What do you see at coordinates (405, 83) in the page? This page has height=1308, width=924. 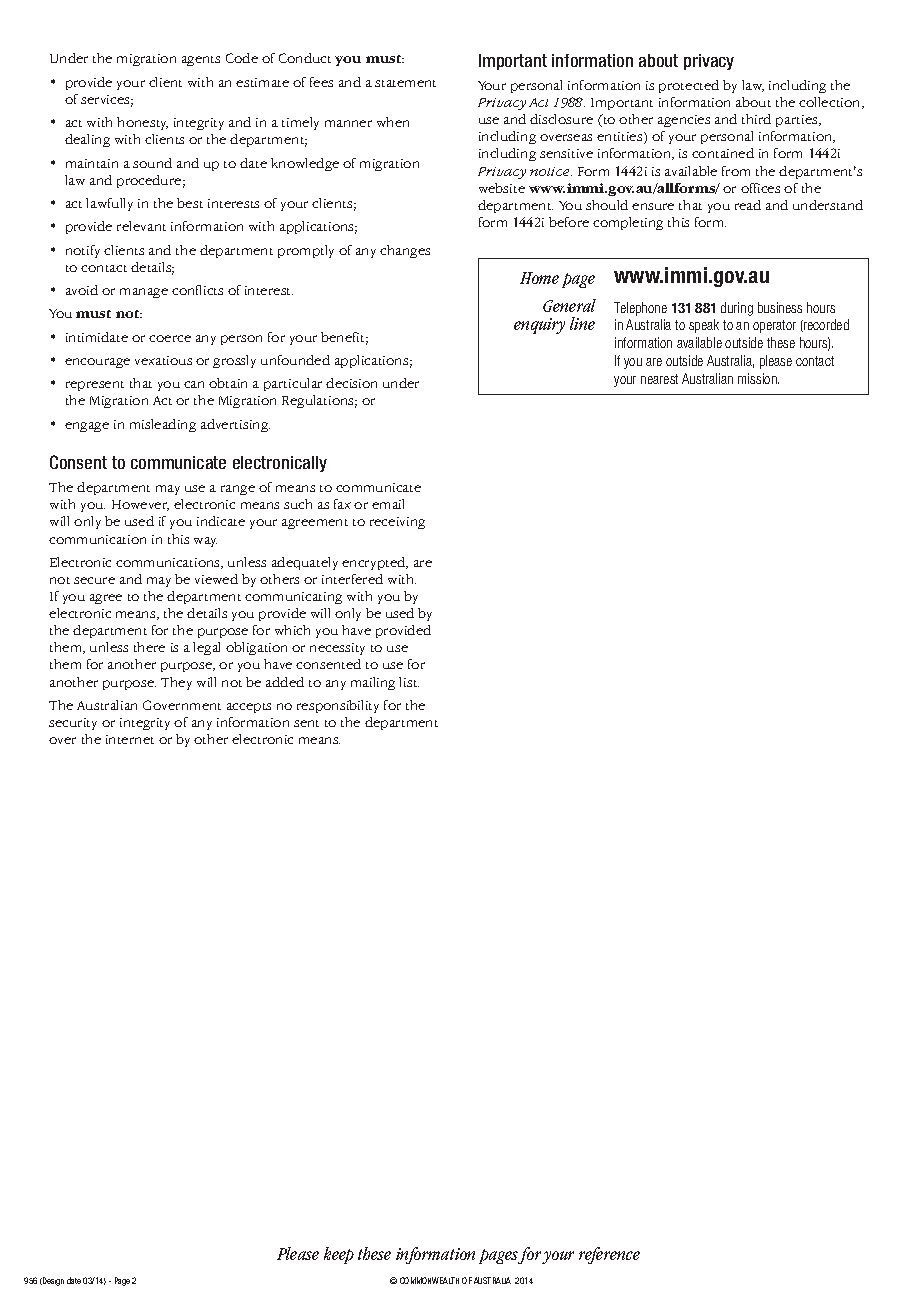 I see `statement` at bounding box center [405, 83].
